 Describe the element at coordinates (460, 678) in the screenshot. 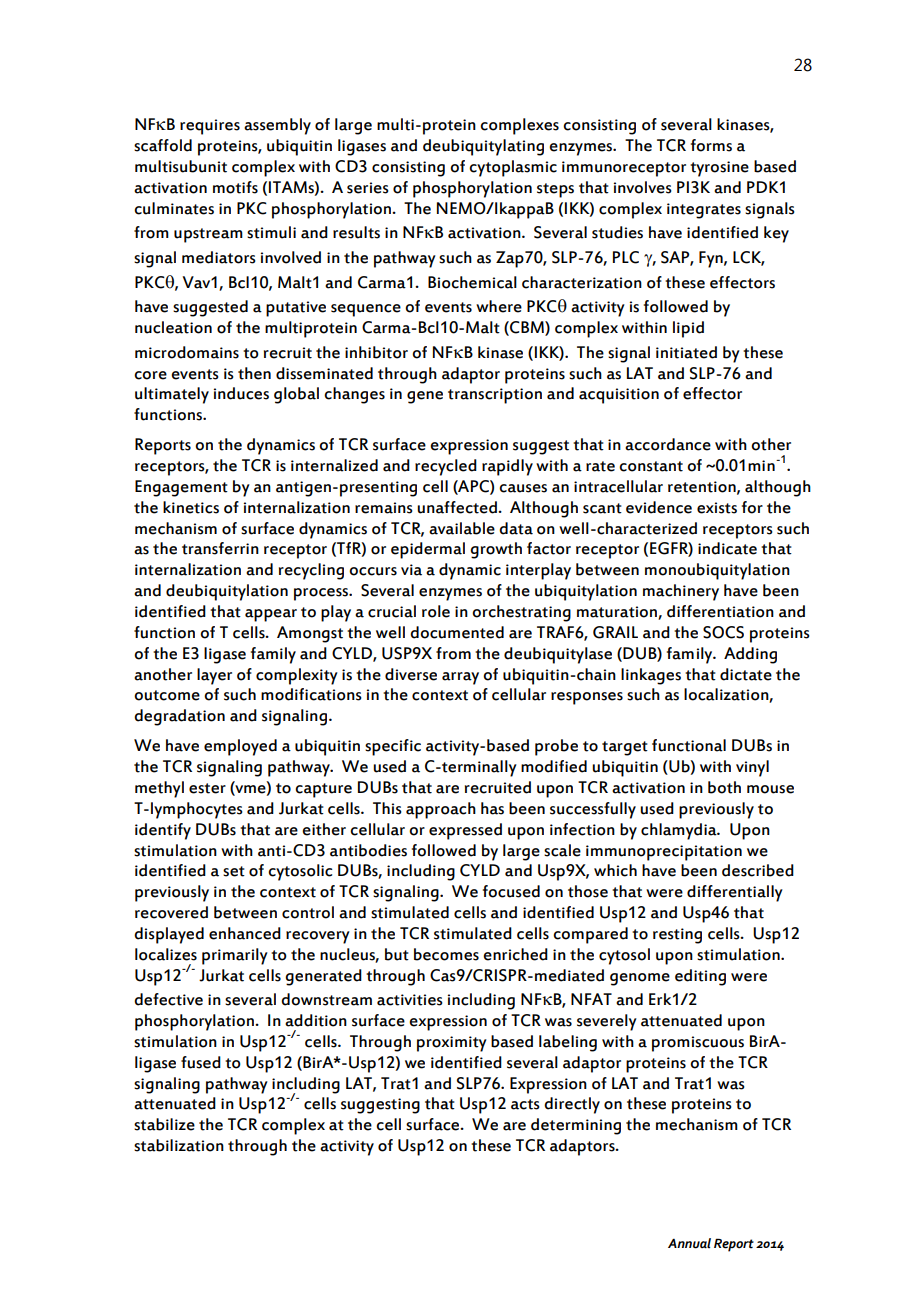

I see `array` at that location.
